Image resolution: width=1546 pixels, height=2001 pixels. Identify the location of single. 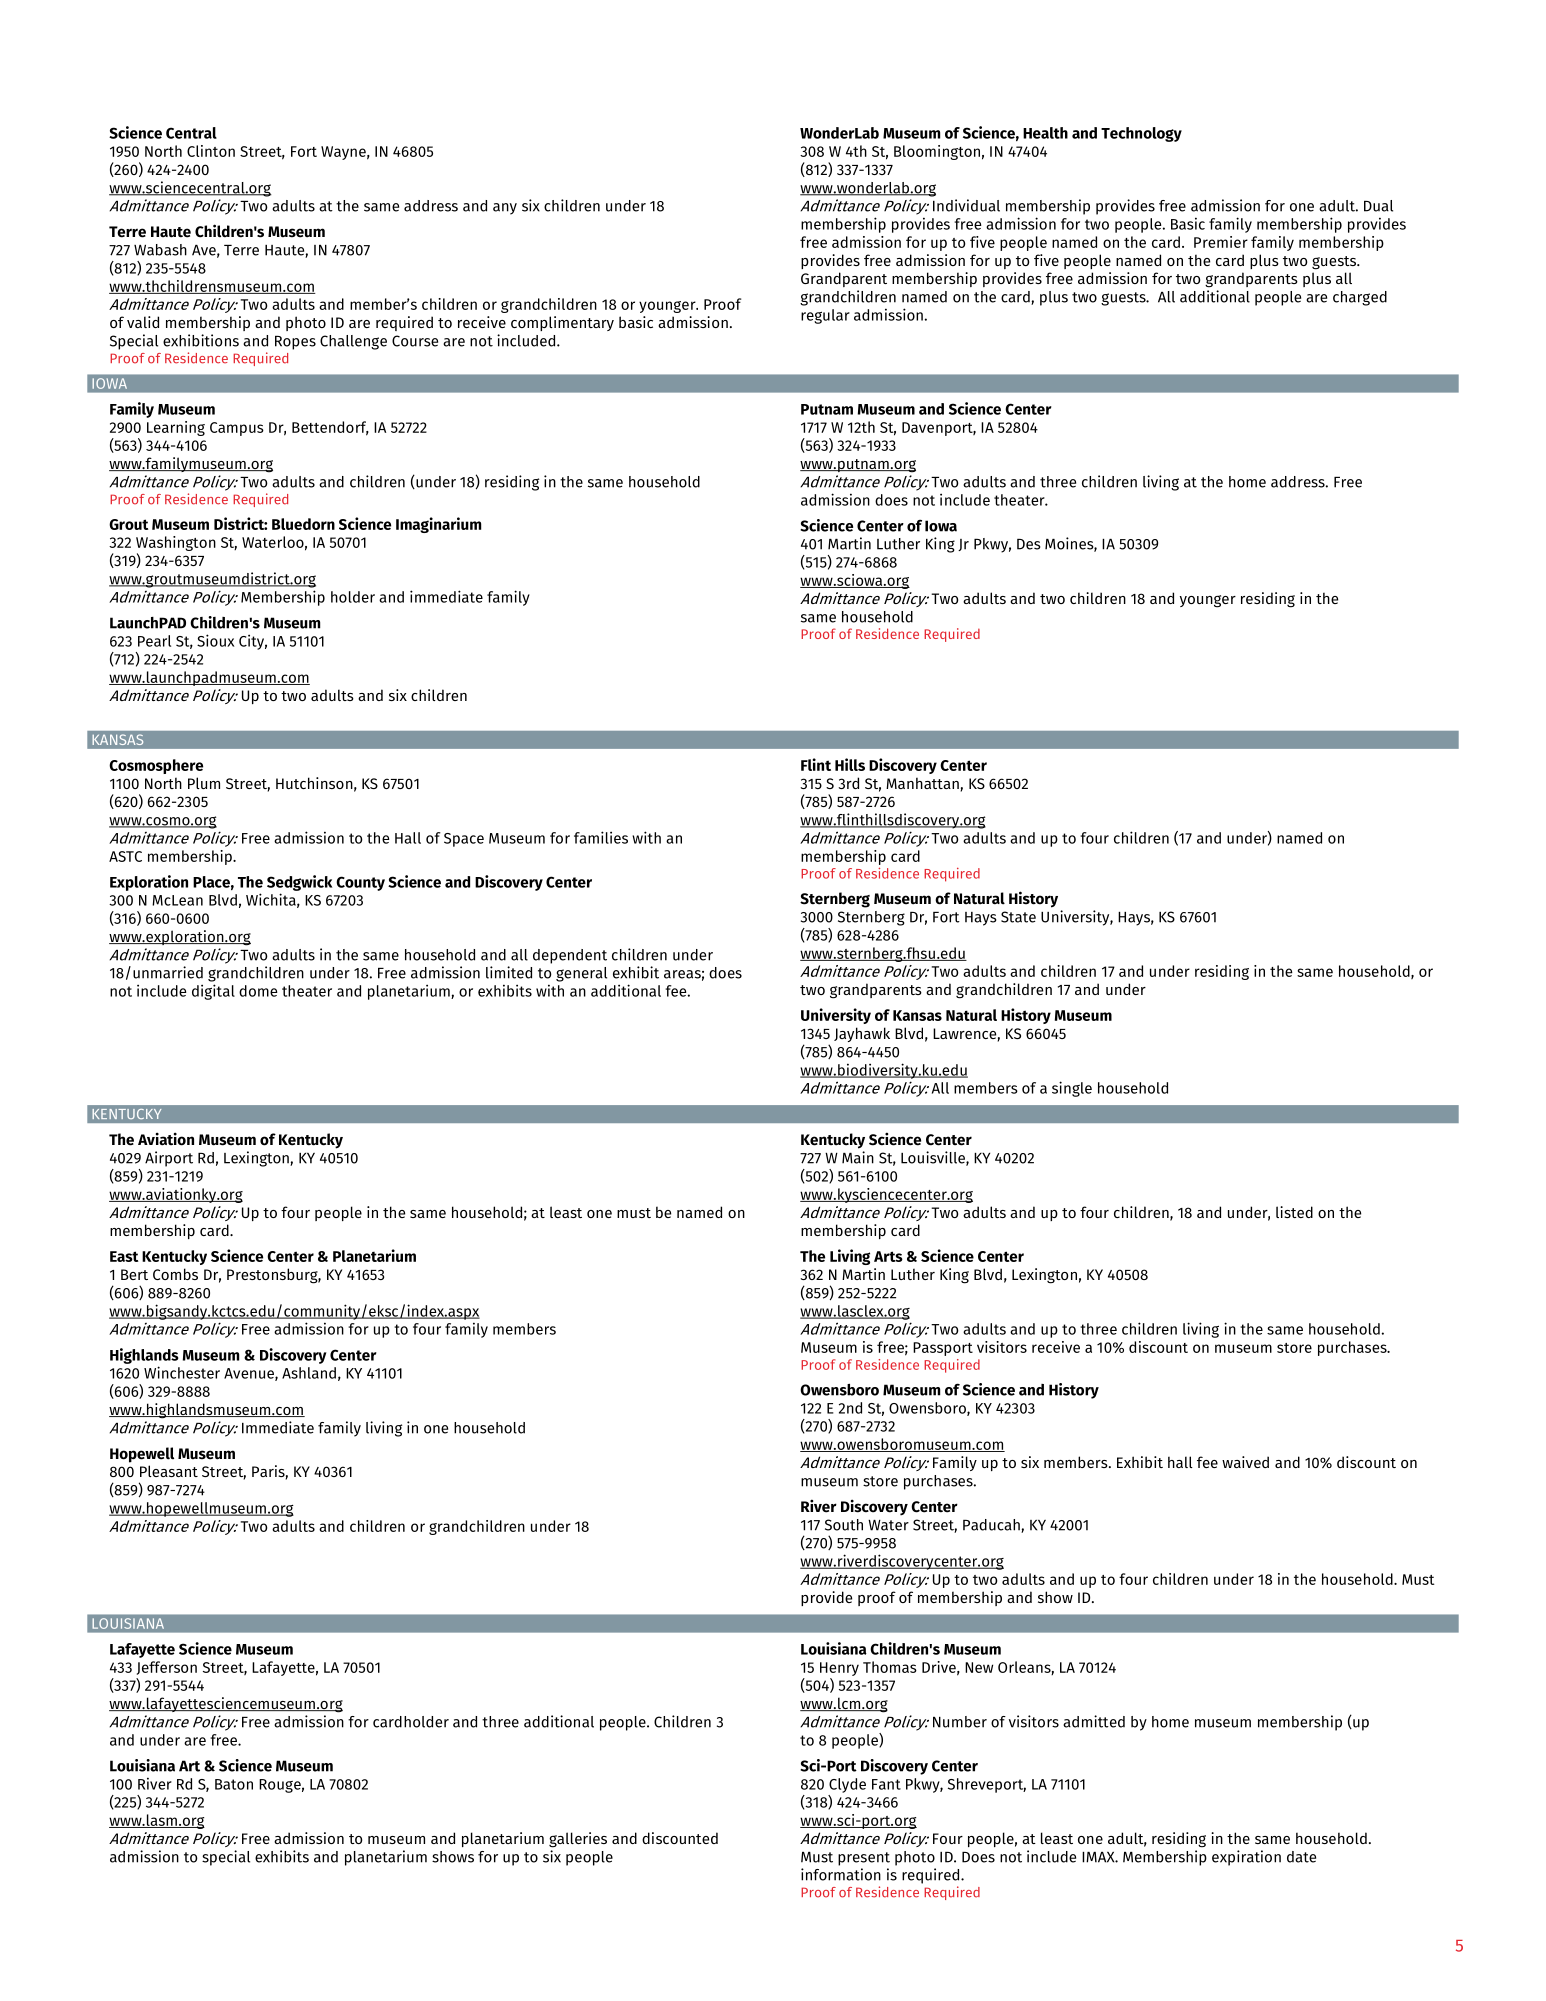
(1072, 1089).
